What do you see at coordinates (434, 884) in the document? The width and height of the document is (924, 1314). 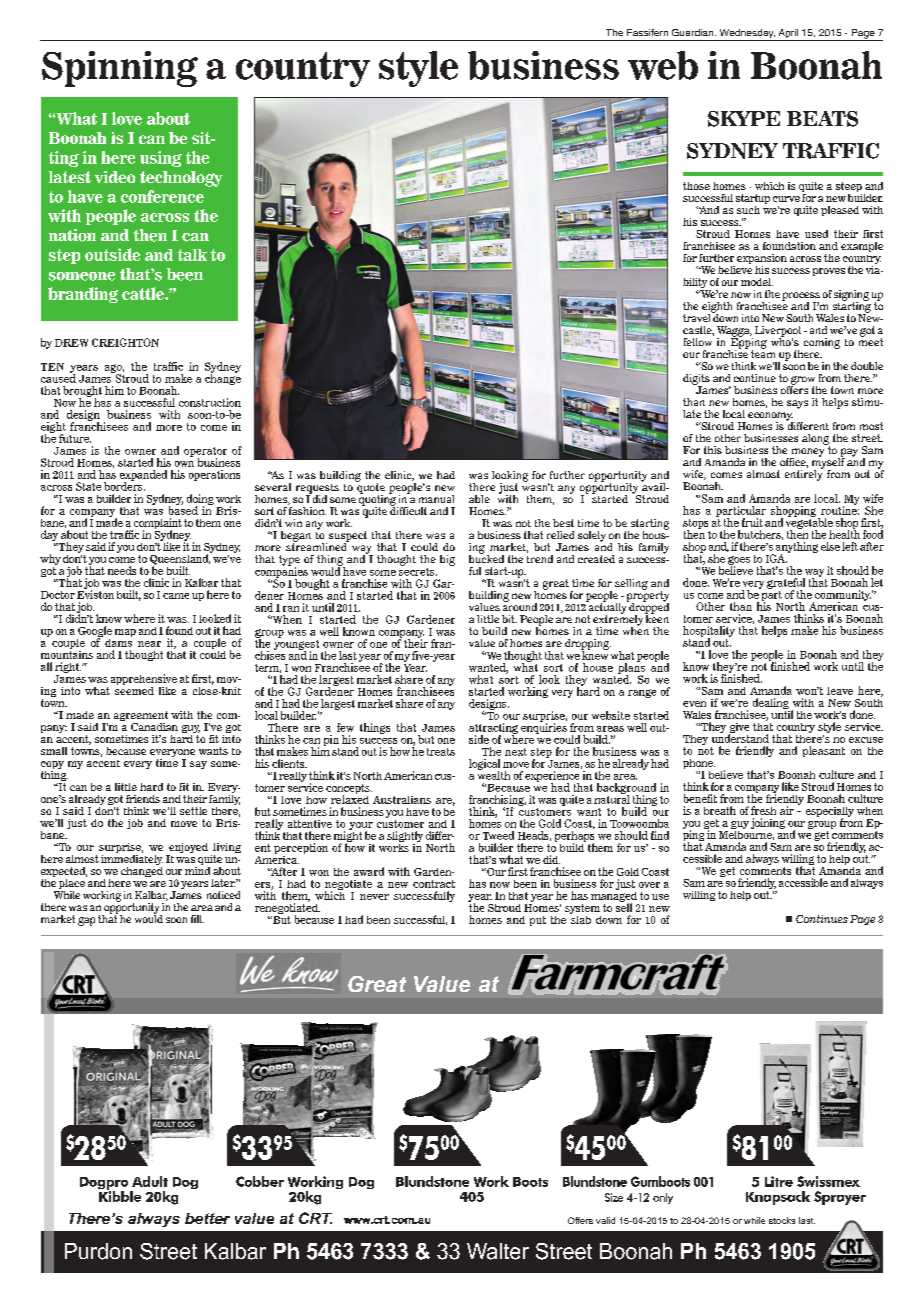 I see `contract` at bounding box center [434, 884].
